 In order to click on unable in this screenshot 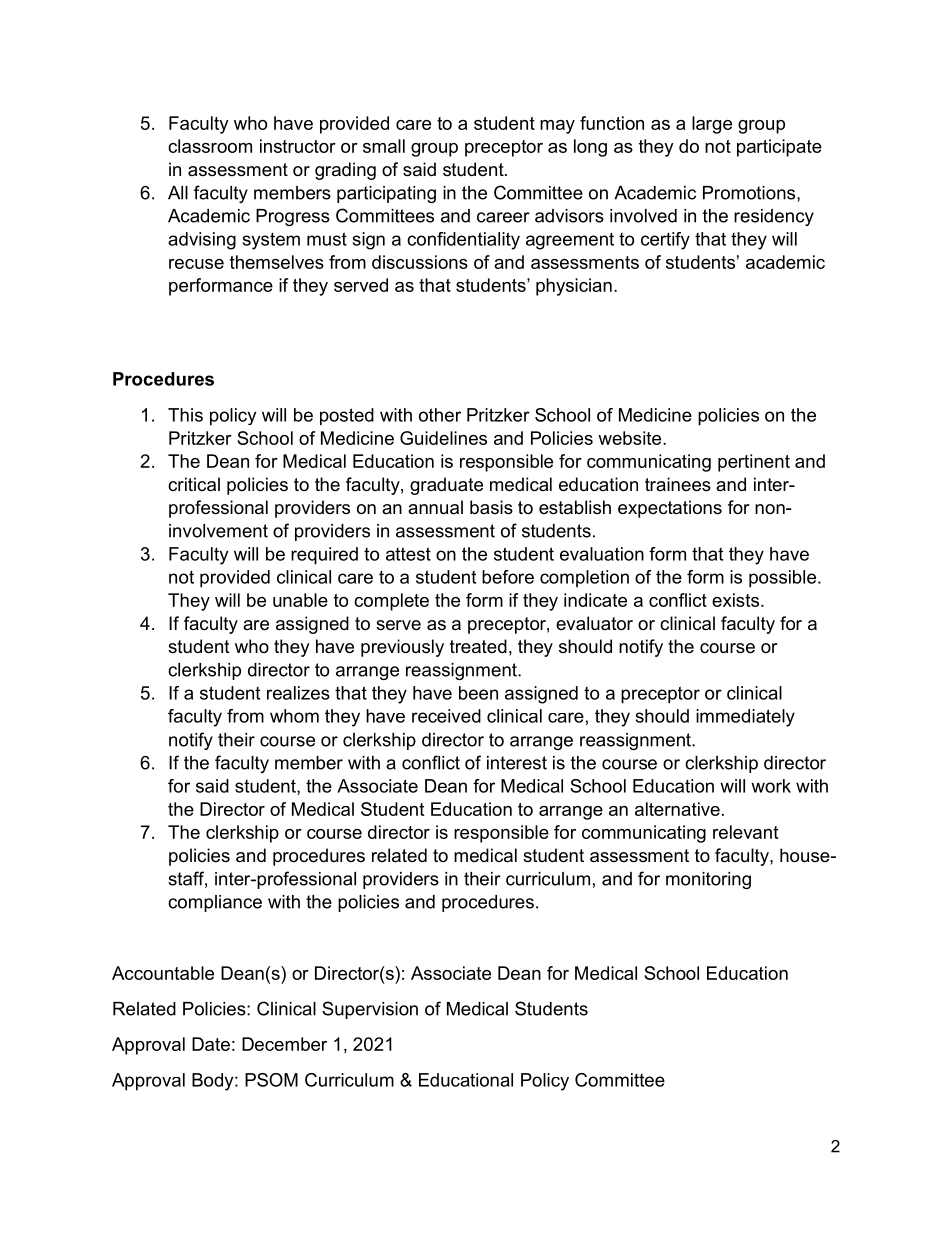, I will do `click(300, 600)`.
